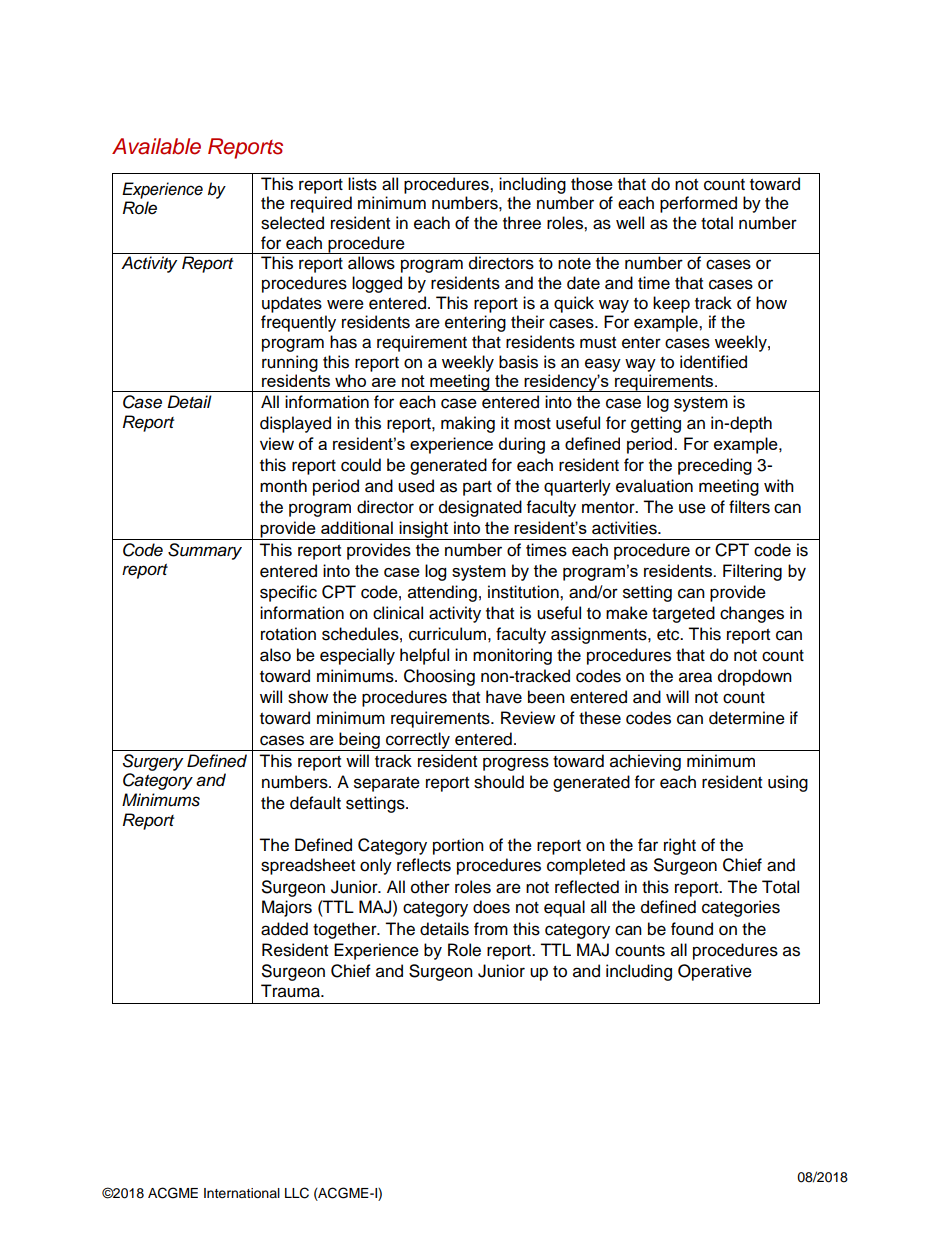 The width and height of the screenshot is (952, 1233). What do you see at coordinates (275, 655) in the screenshot?
I see `also` at bounding box center [275, 655].
